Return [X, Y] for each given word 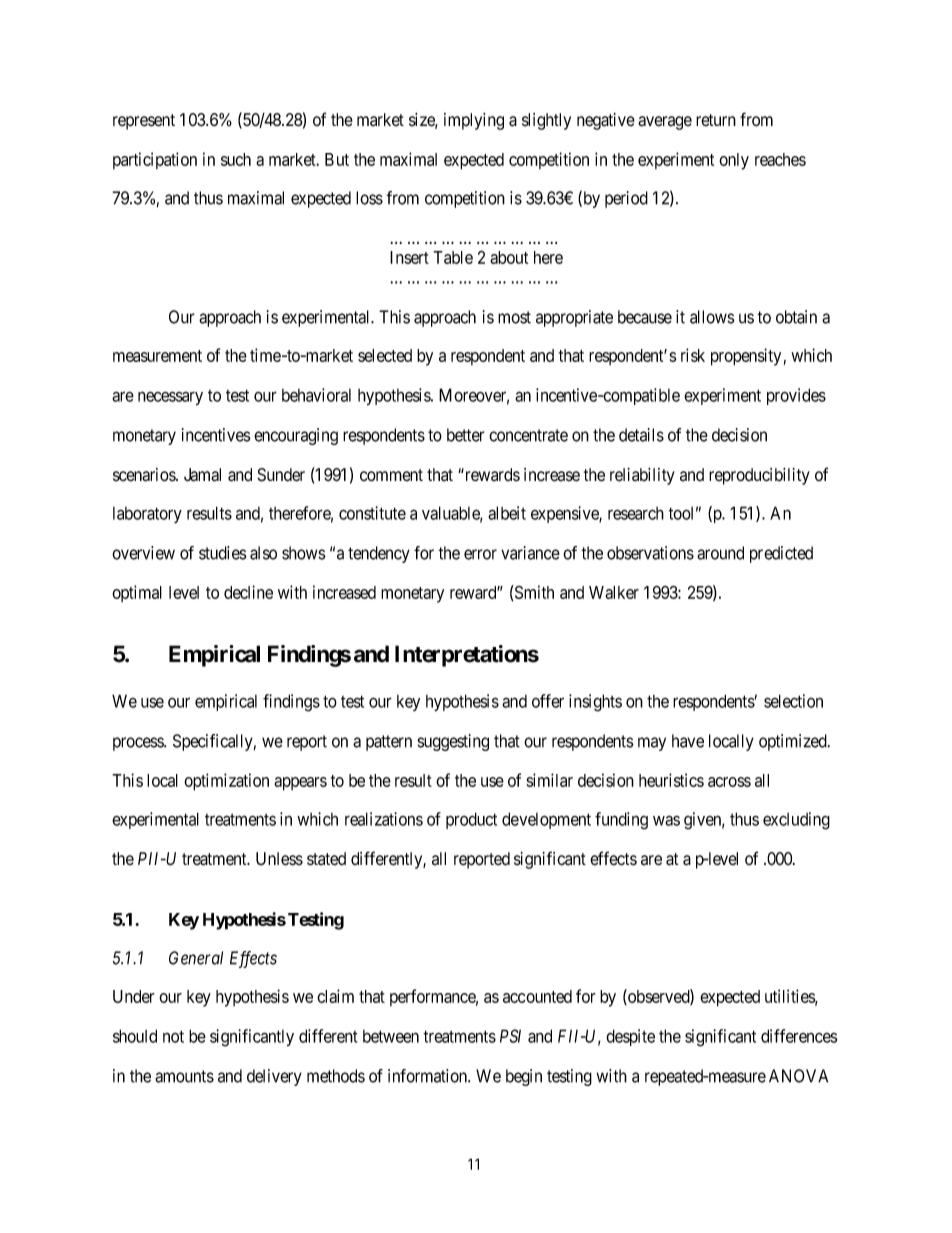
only [734, 161]
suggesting [453, 742]
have [688, 741]
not [173, 1036]
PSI [510, 1036]
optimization [226, 782]
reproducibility [759, 476]
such [236, 159]
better [466, 435]
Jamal [202, 475]
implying [474, 121]
